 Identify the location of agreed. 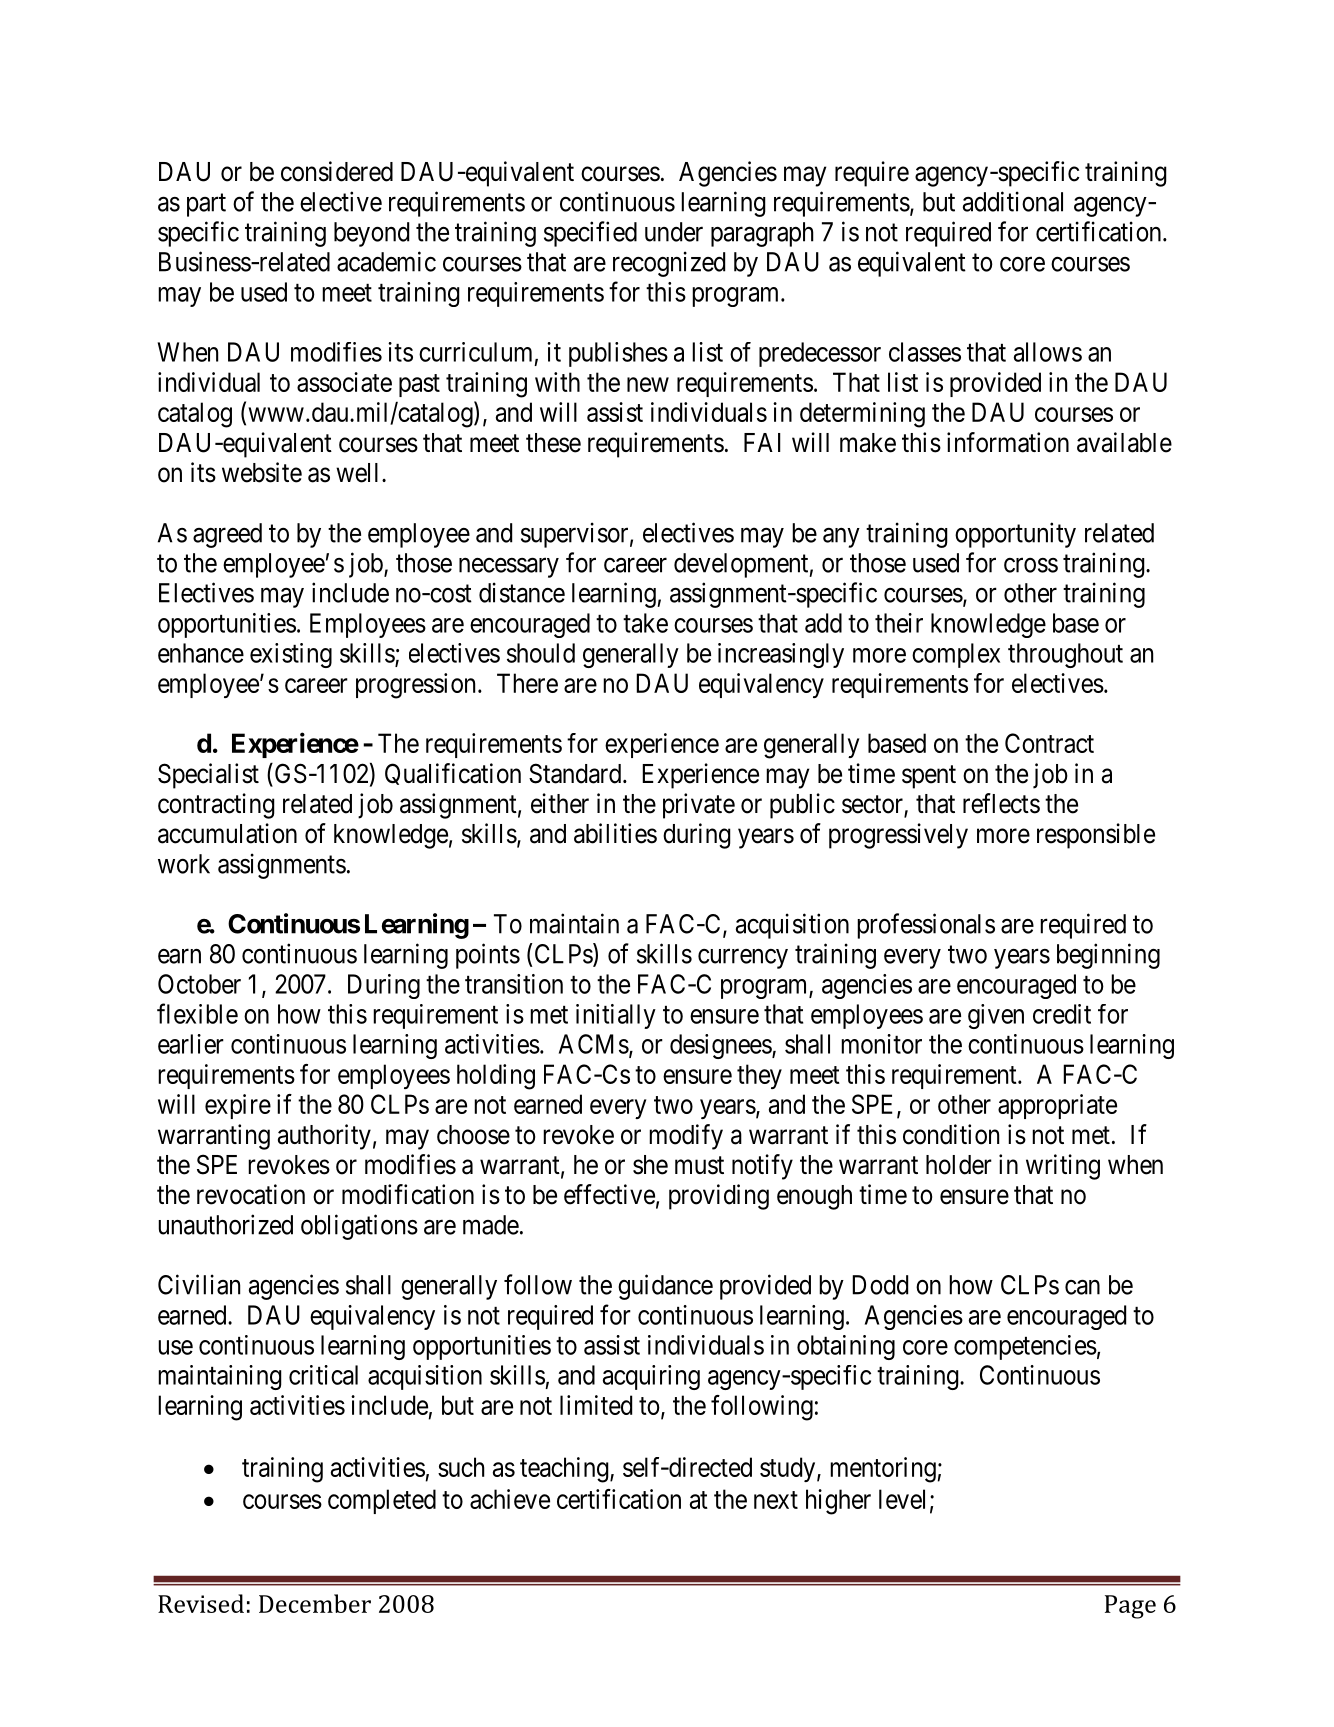
(227, 535).
